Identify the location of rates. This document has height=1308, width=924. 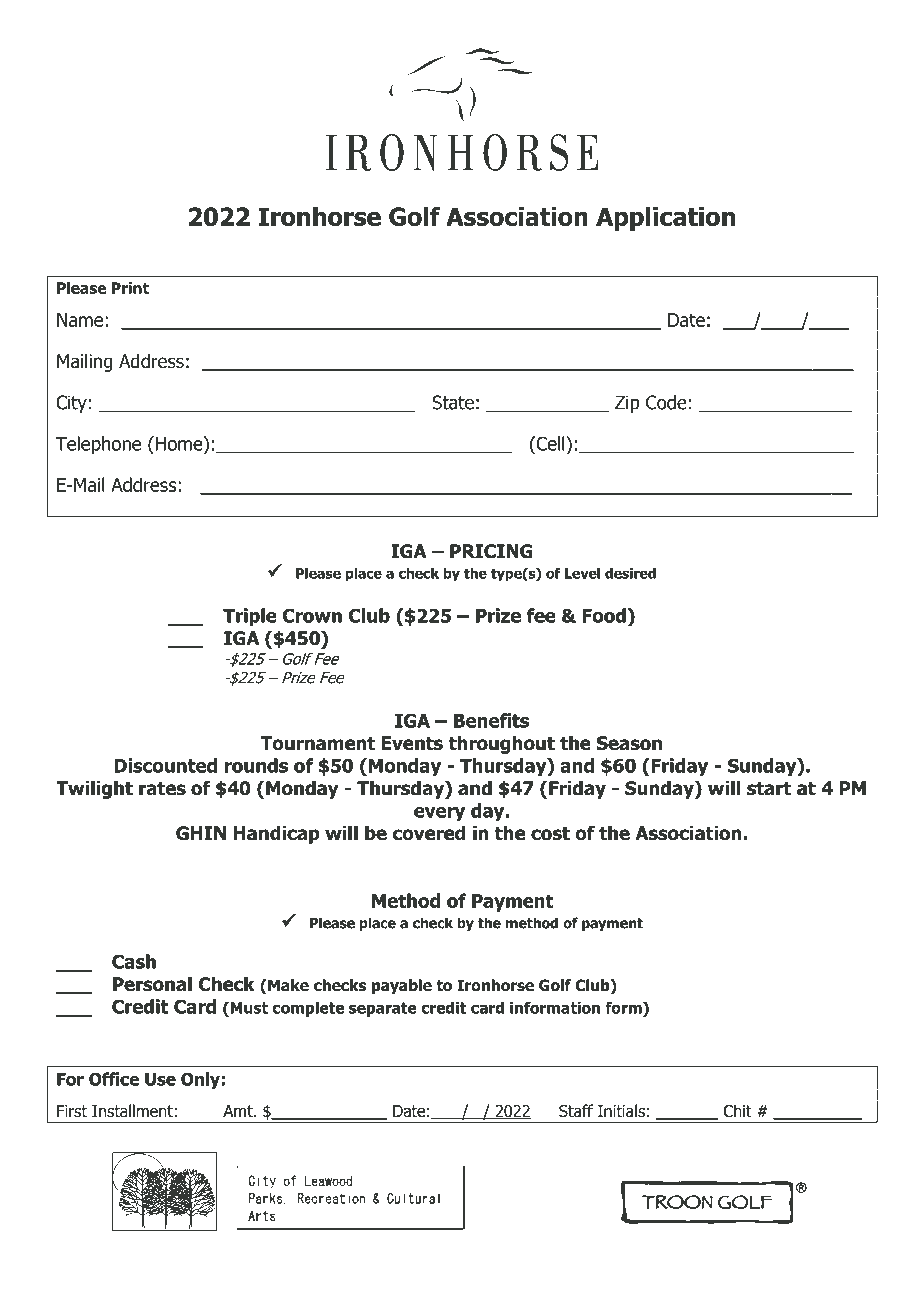
(162, 789).
